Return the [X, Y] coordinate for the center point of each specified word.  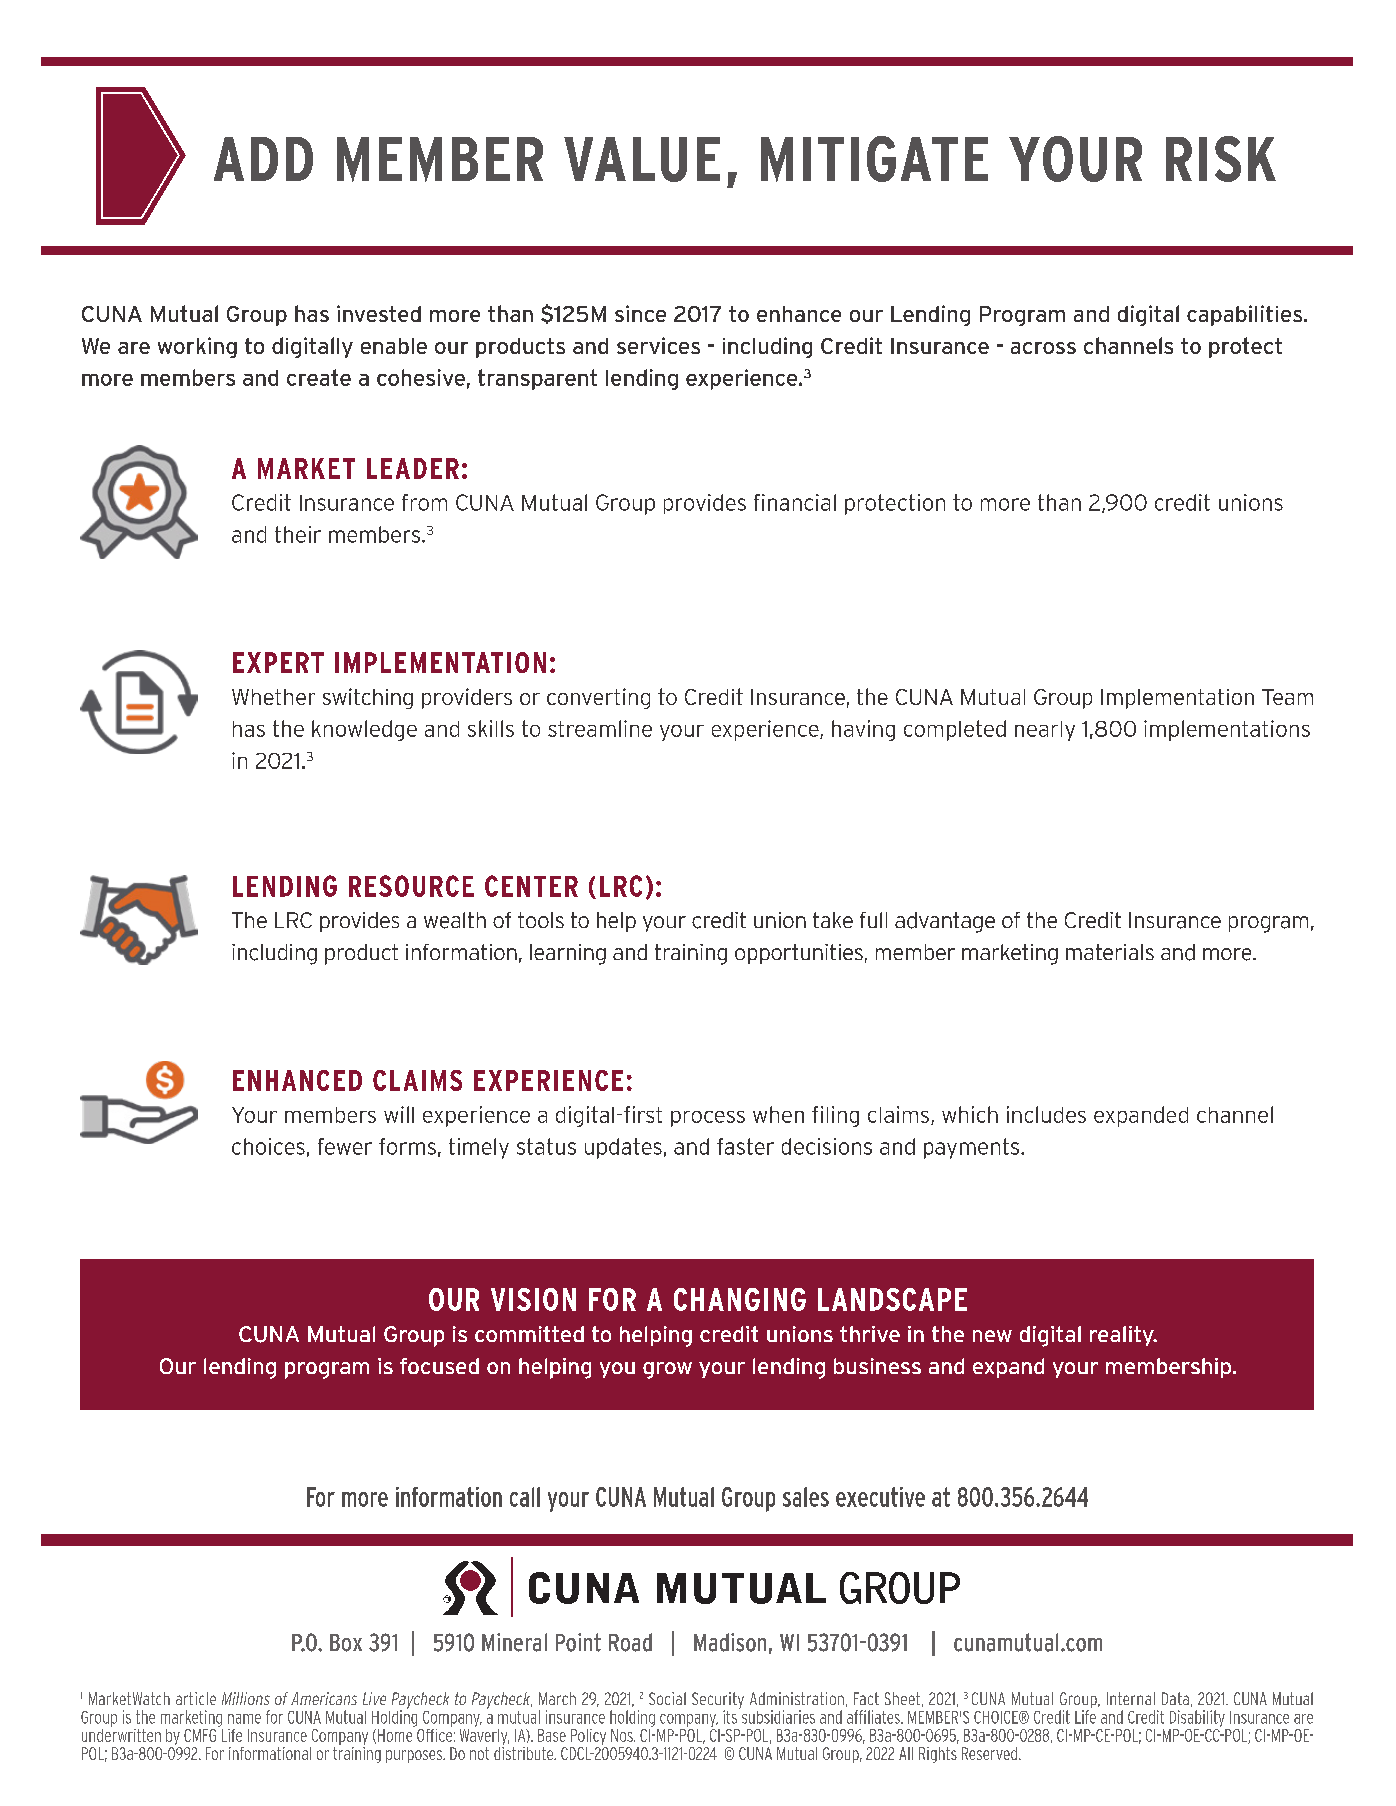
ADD [263, 159]
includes [1046, 1114]
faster [745, 1146]
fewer [345, 1146]
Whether [273, 697]
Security [718, 1701]
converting [598, 698]
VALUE [642, 159]
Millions [246, 1698]
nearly [1045, 731]
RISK [1221, 159]
